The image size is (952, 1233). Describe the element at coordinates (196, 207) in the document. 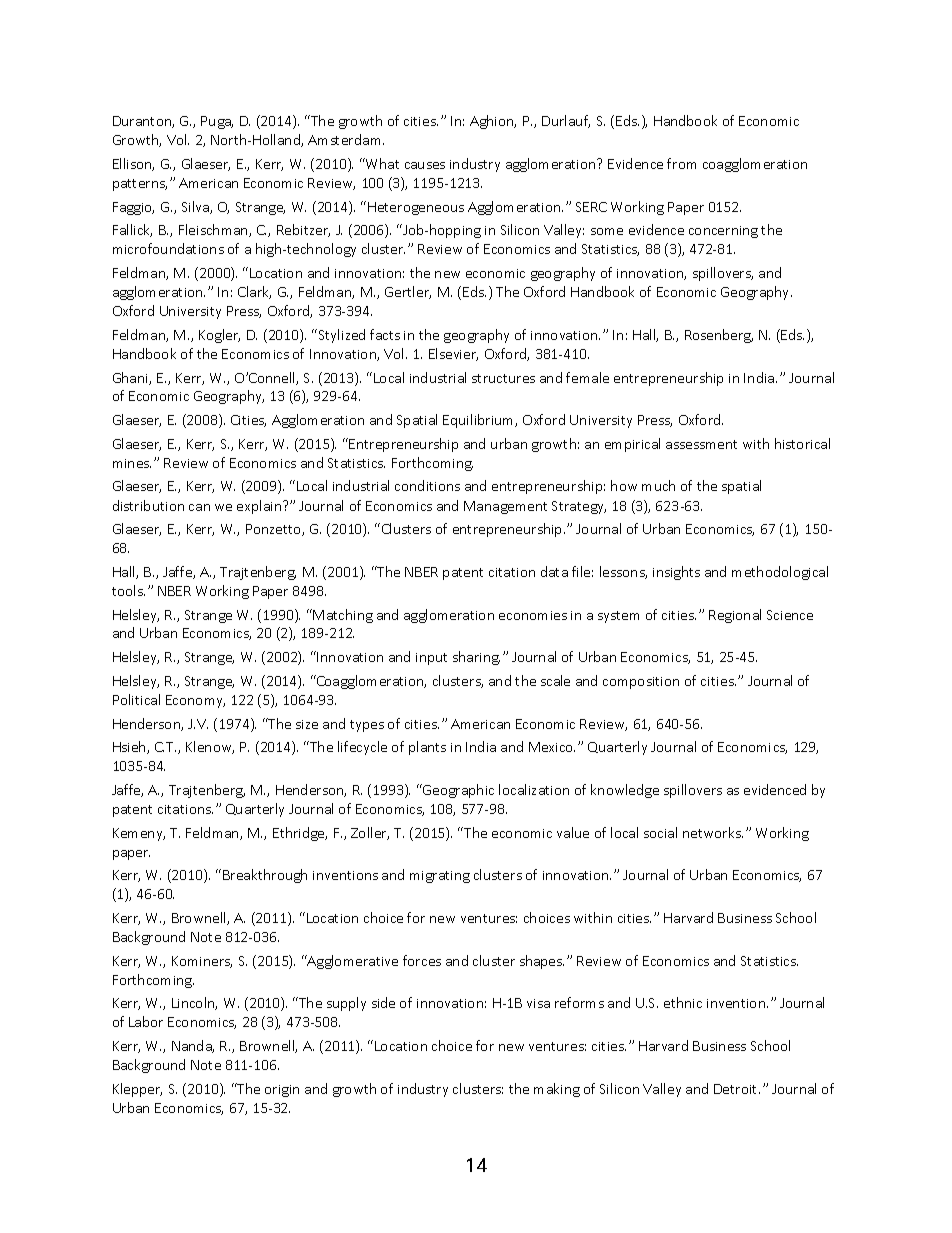

I see `Silva` at that location.
